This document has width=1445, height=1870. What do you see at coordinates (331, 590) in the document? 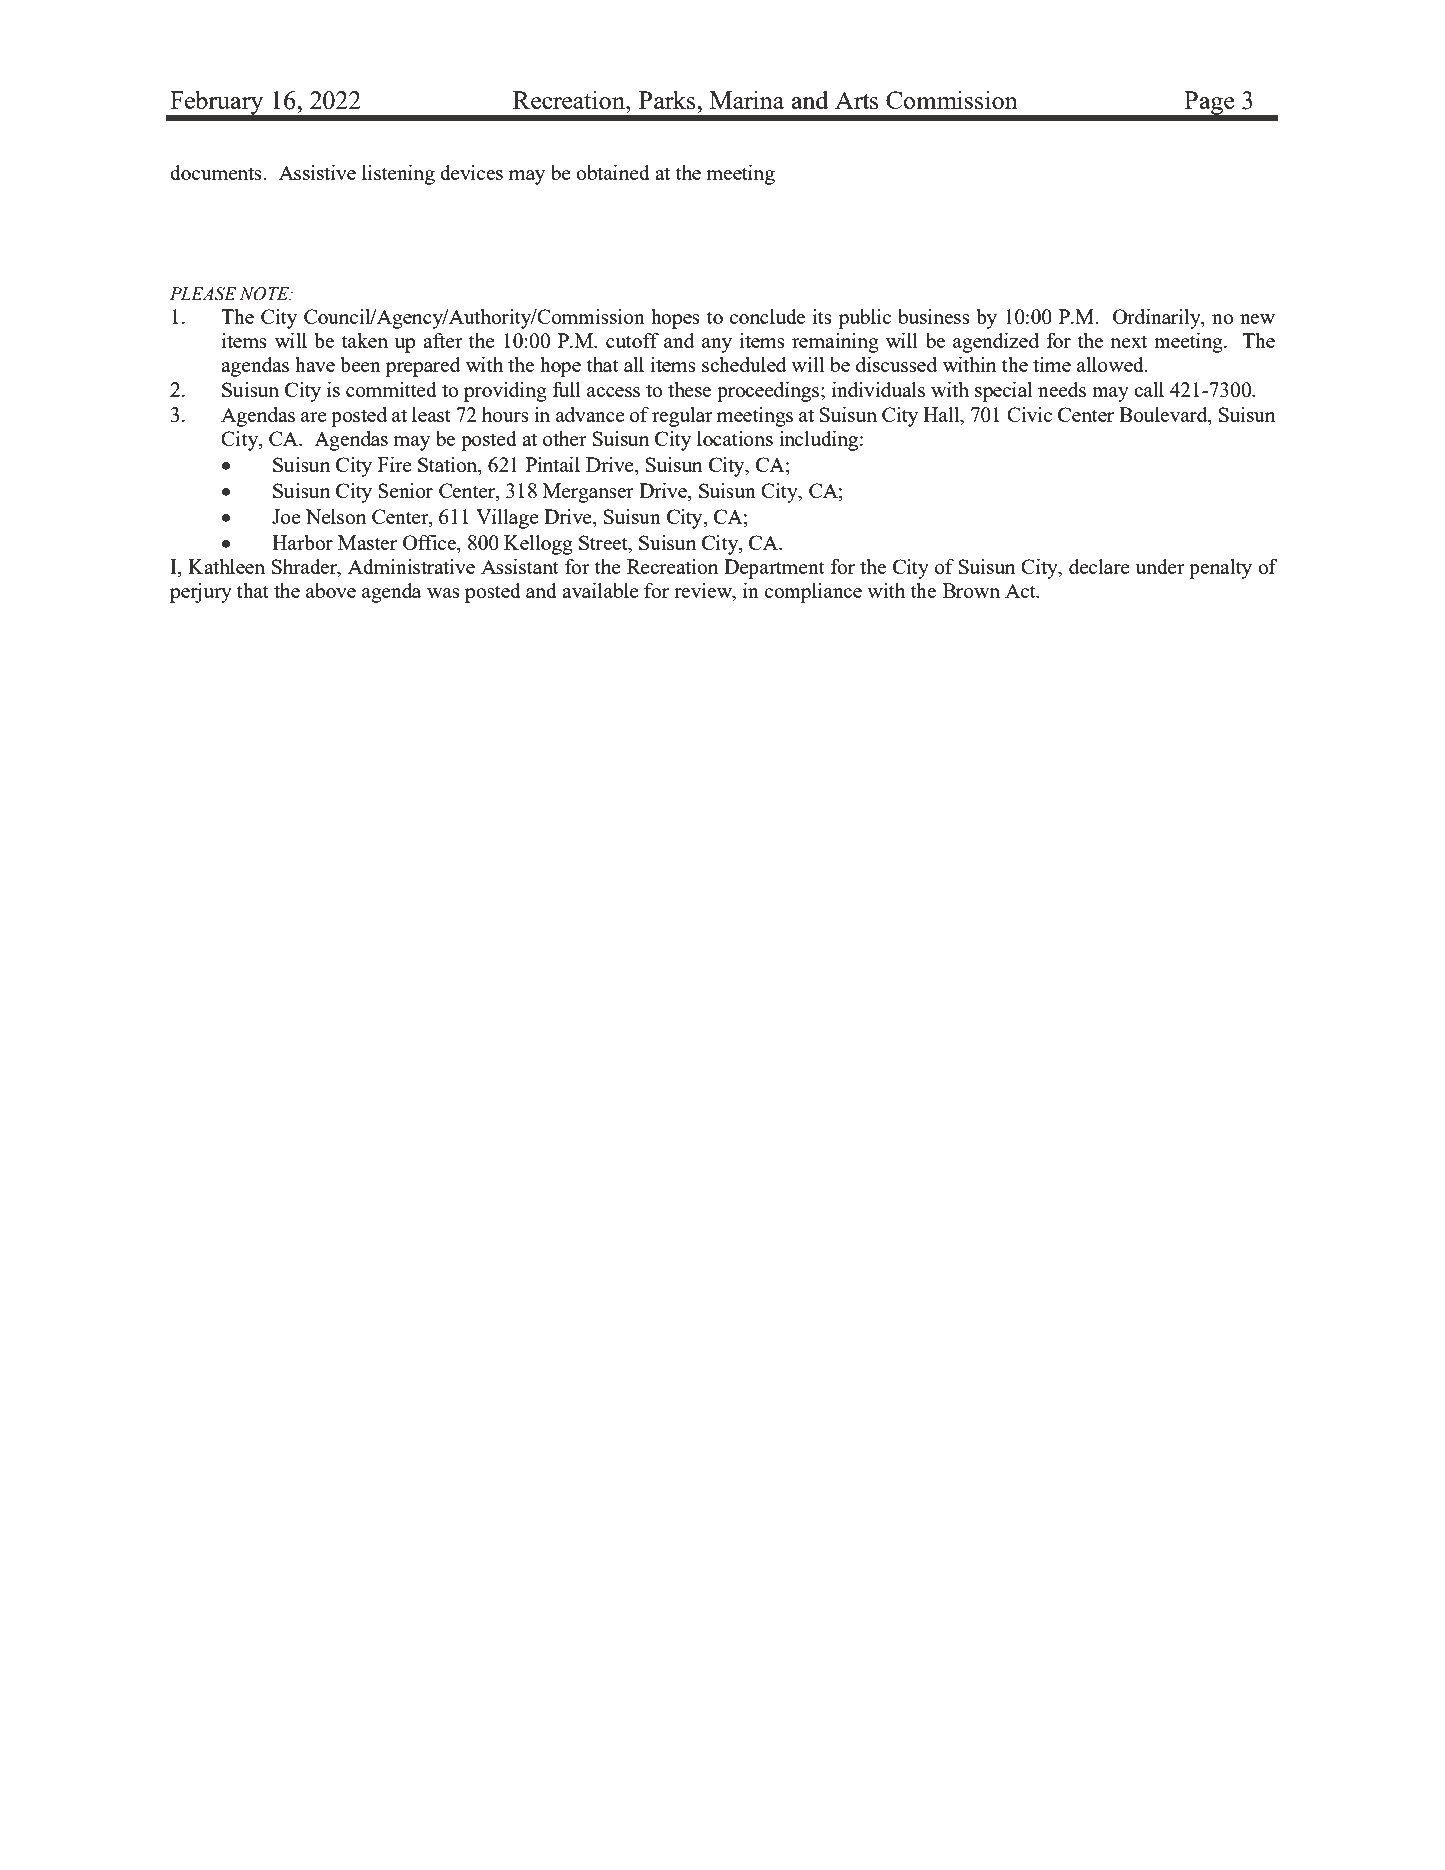
I see `above` at bounding box center [331, 590].
